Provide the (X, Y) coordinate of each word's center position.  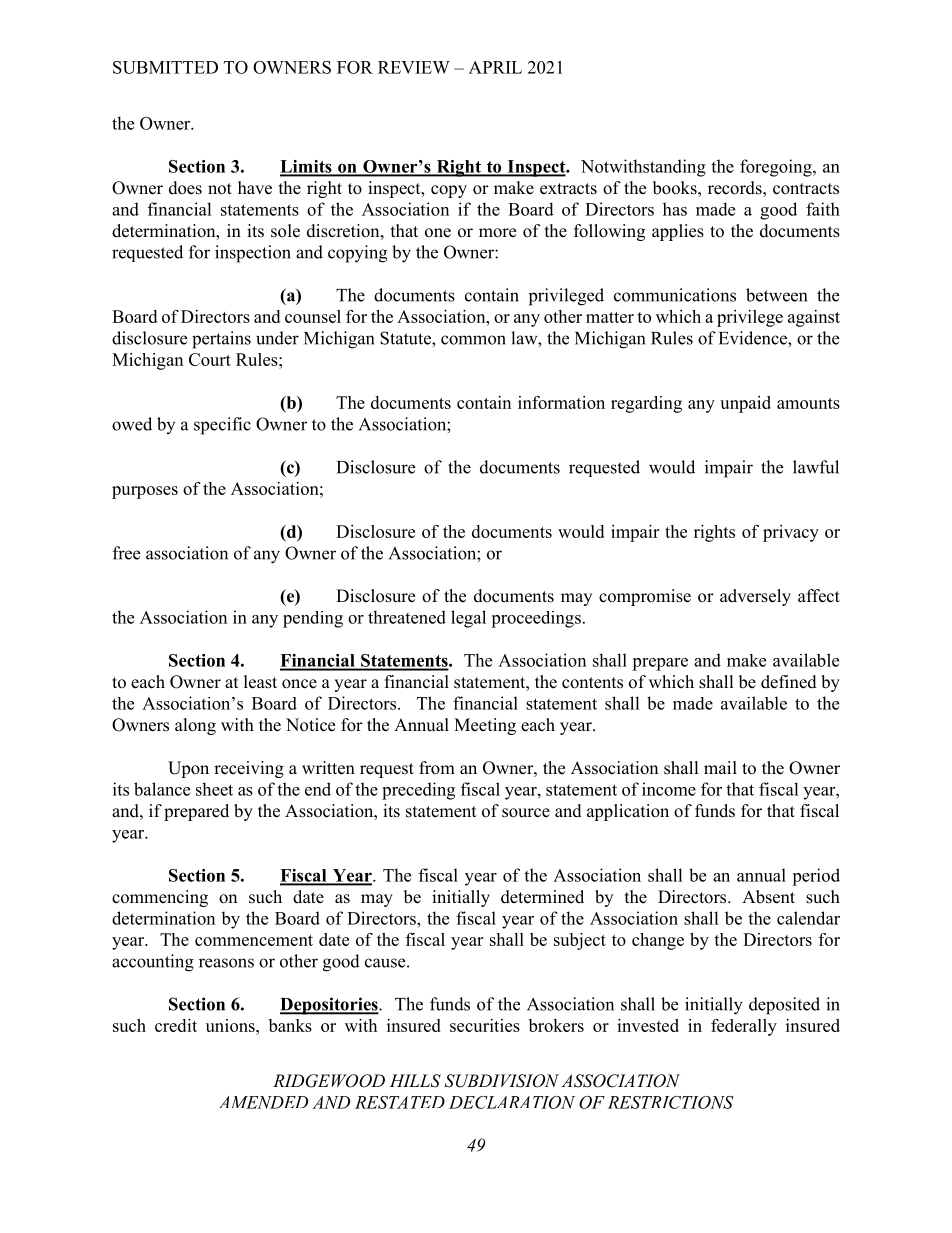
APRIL (495, 67)
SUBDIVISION (501, 1081)
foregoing (777, 168)
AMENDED (264, 1102)
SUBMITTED (165, 67)
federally (744, 1027)
